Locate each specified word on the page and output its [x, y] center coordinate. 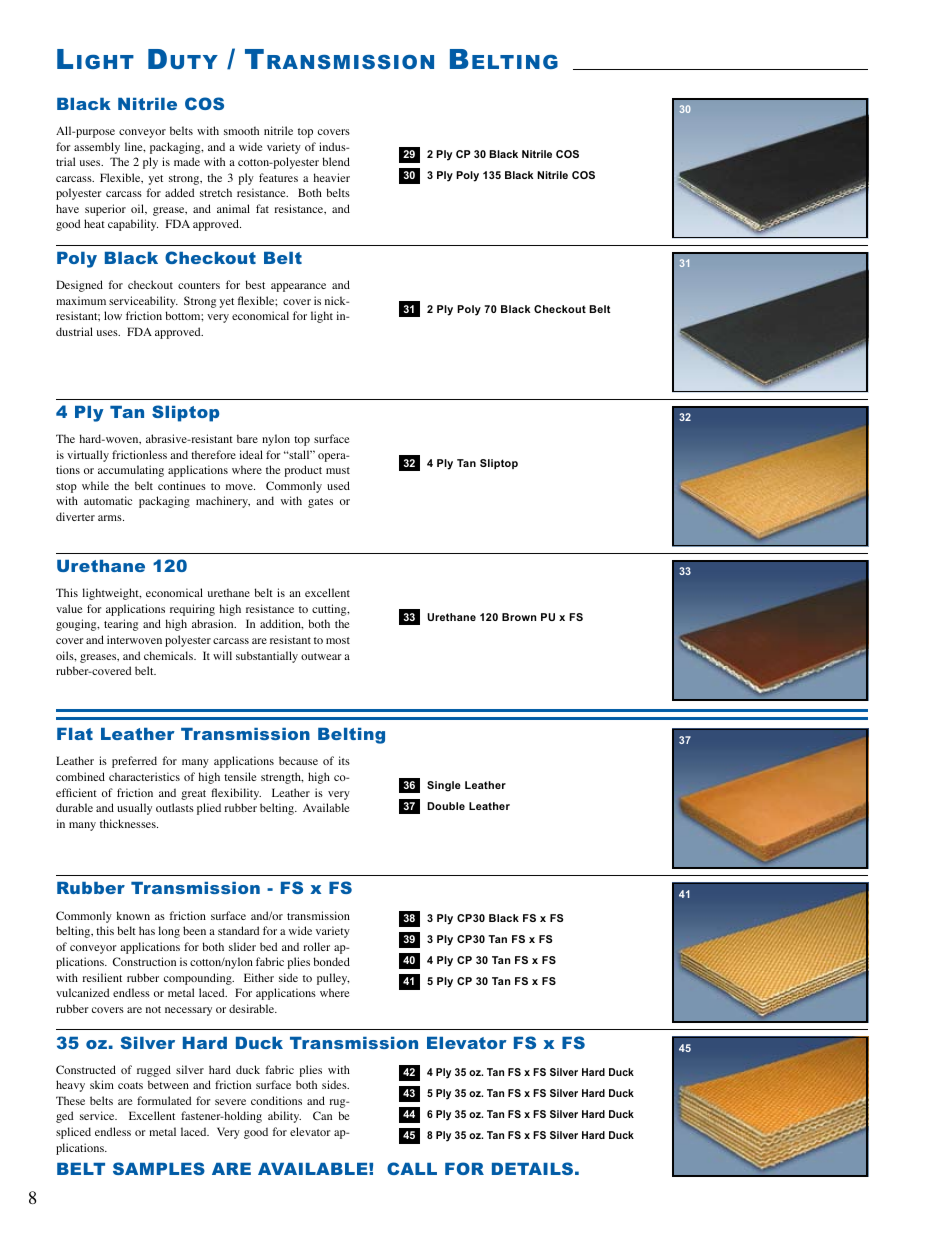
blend [336, 161]
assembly [97, 148]
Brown [519, 617]
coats [130, 1085]
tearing [121, 625]
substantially [267, 657]
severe [230, 1102]
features [278, 177]
